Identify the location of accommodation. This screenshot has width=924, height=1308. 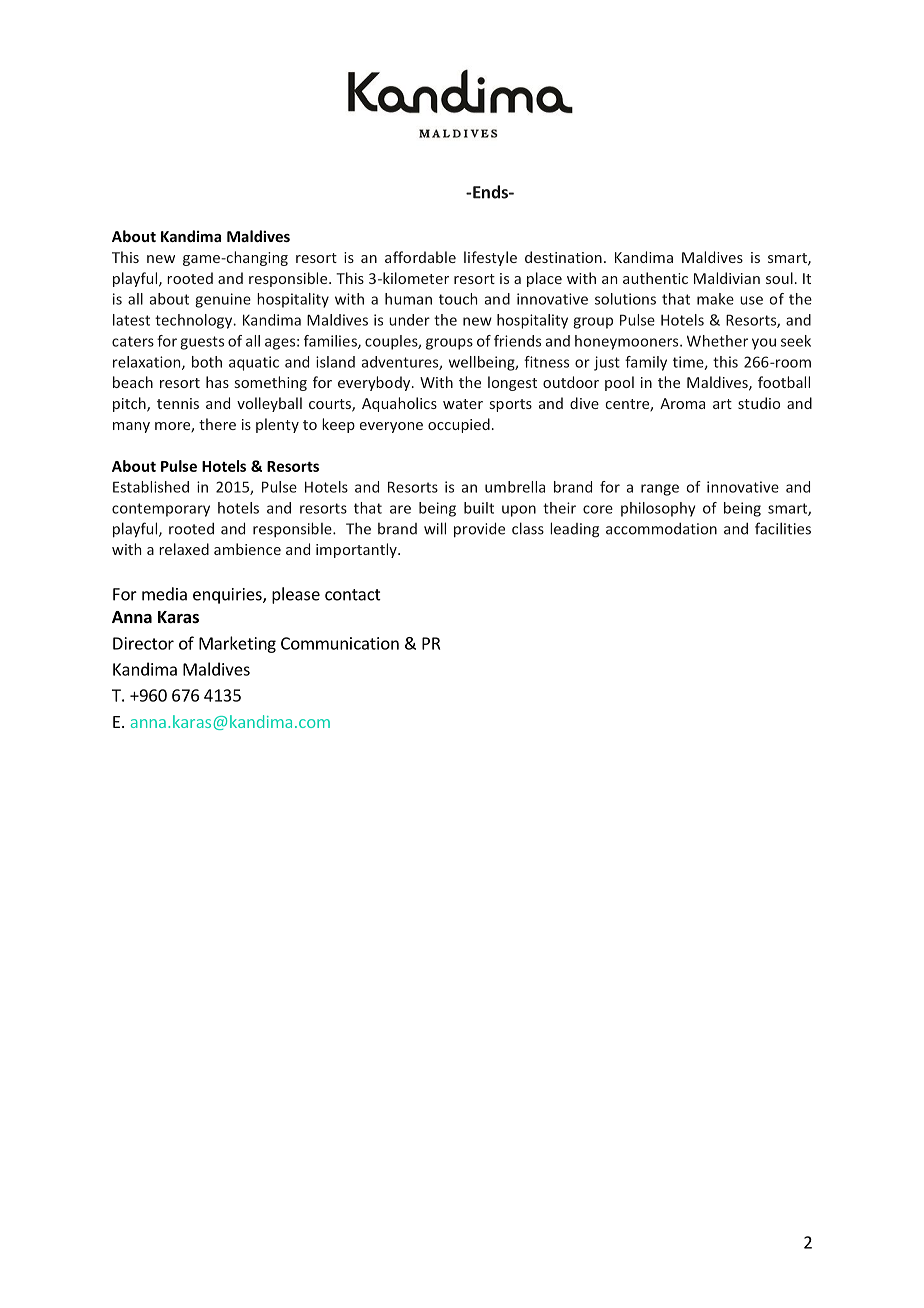
(661, 529).
